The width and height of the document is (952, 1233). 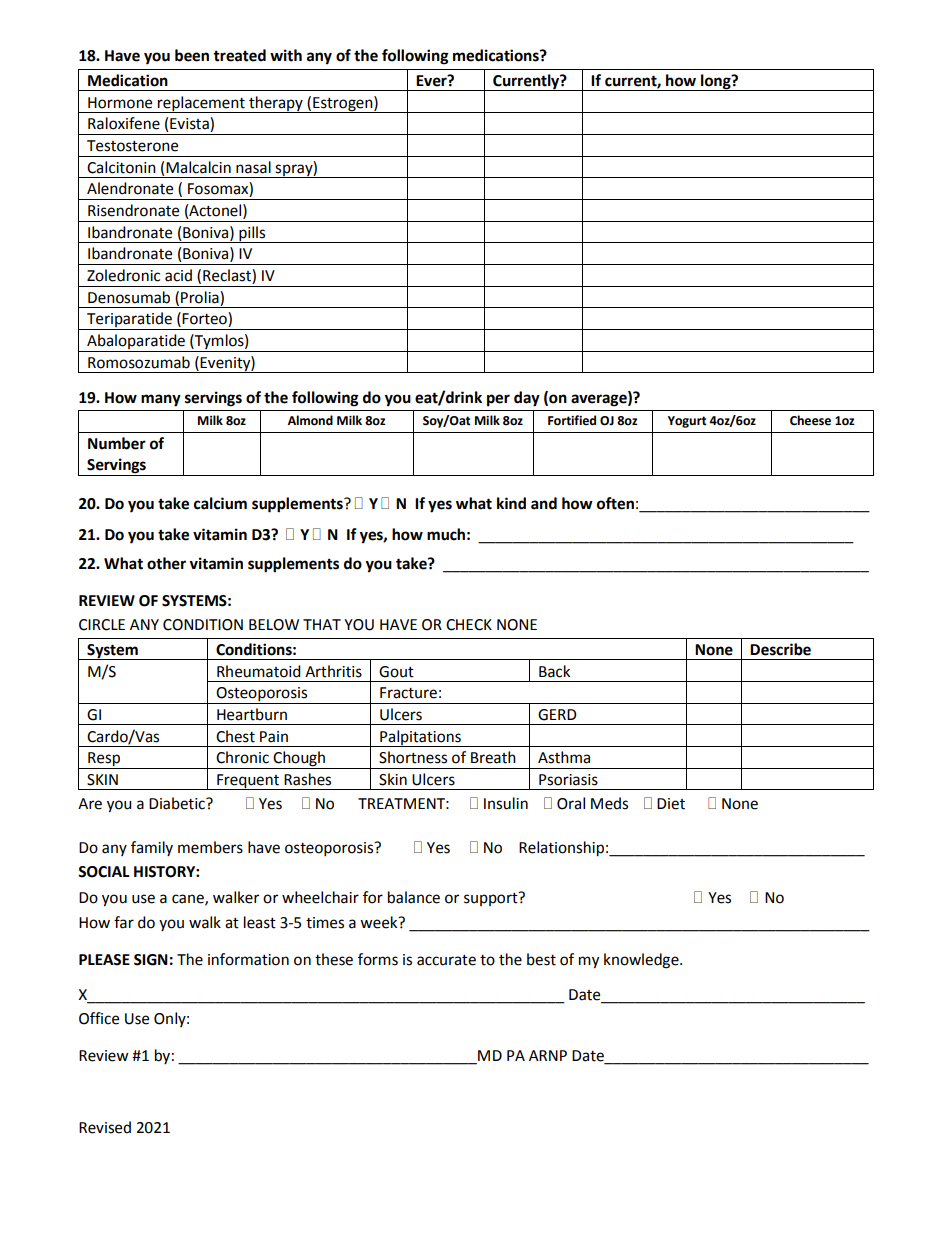 What do you see at coordinates (201, 104) in the document?
I see `replacement` at bounding box center [201, 104].
